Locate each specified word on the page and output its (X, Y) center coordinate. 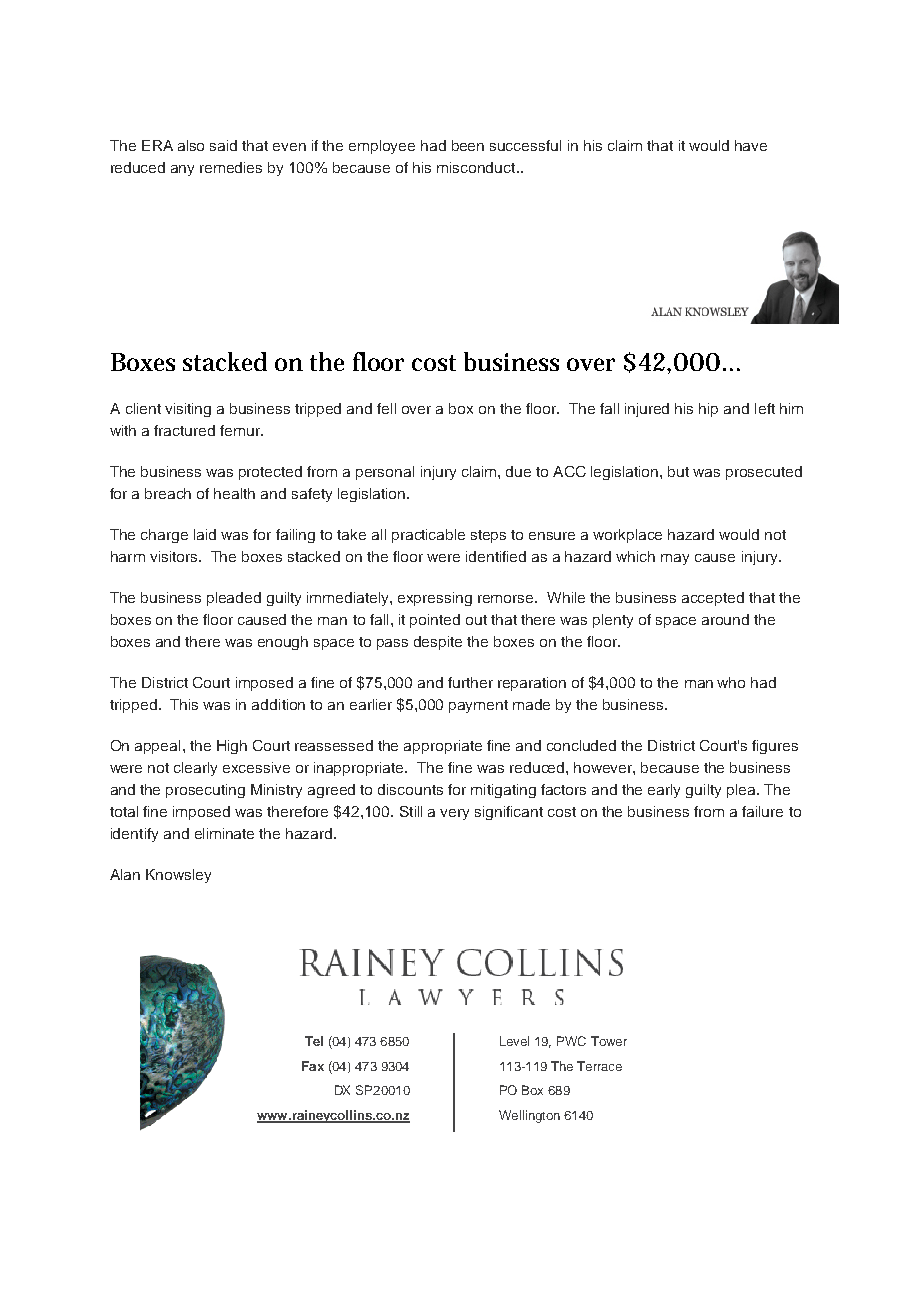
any (182, 170)
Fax (313, 1066)
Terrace (599, 1066)
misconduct (477, 167)
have (751, 145)
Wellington (529, 1116)
